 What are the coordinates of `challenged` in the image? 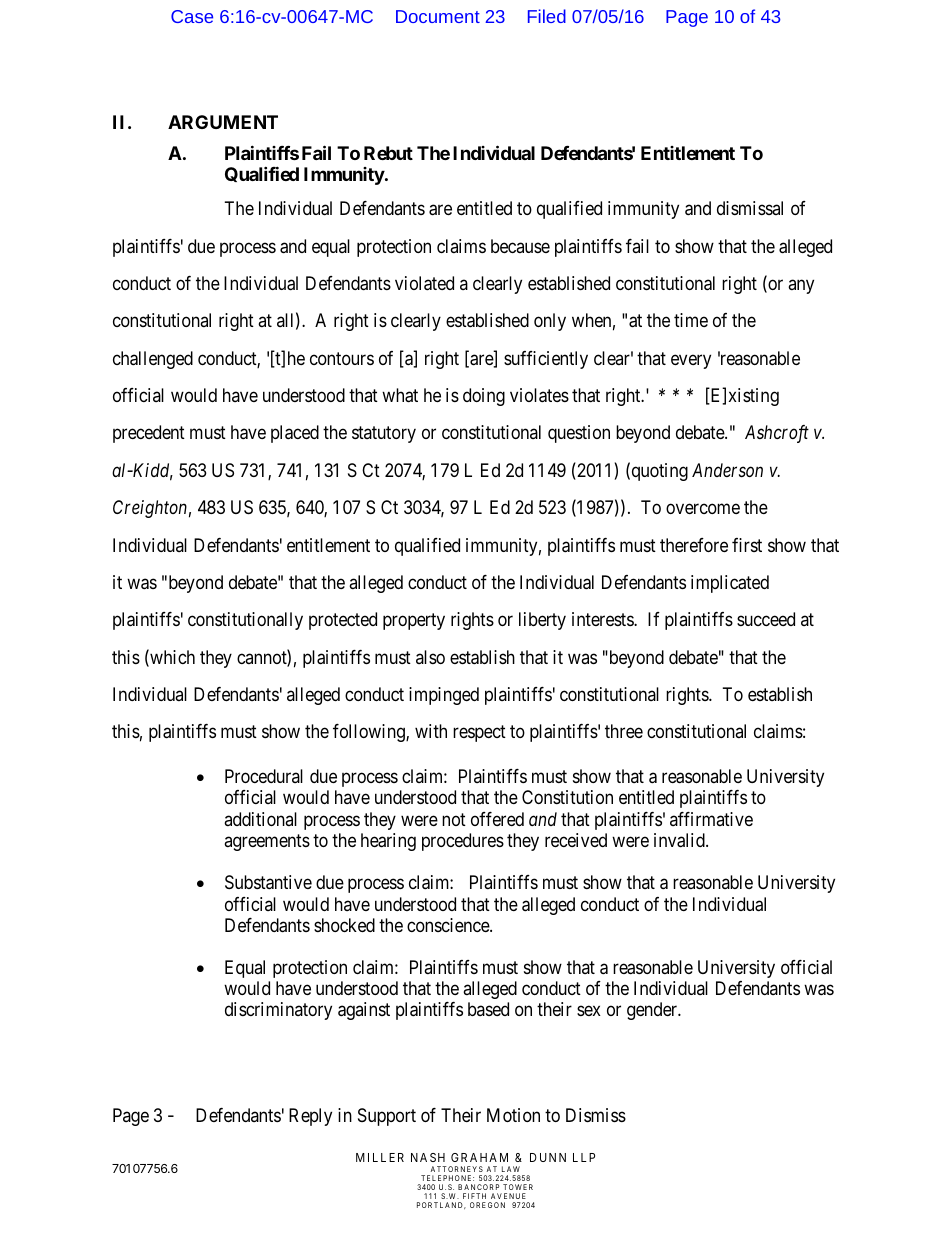 It's located at (153, 360).
